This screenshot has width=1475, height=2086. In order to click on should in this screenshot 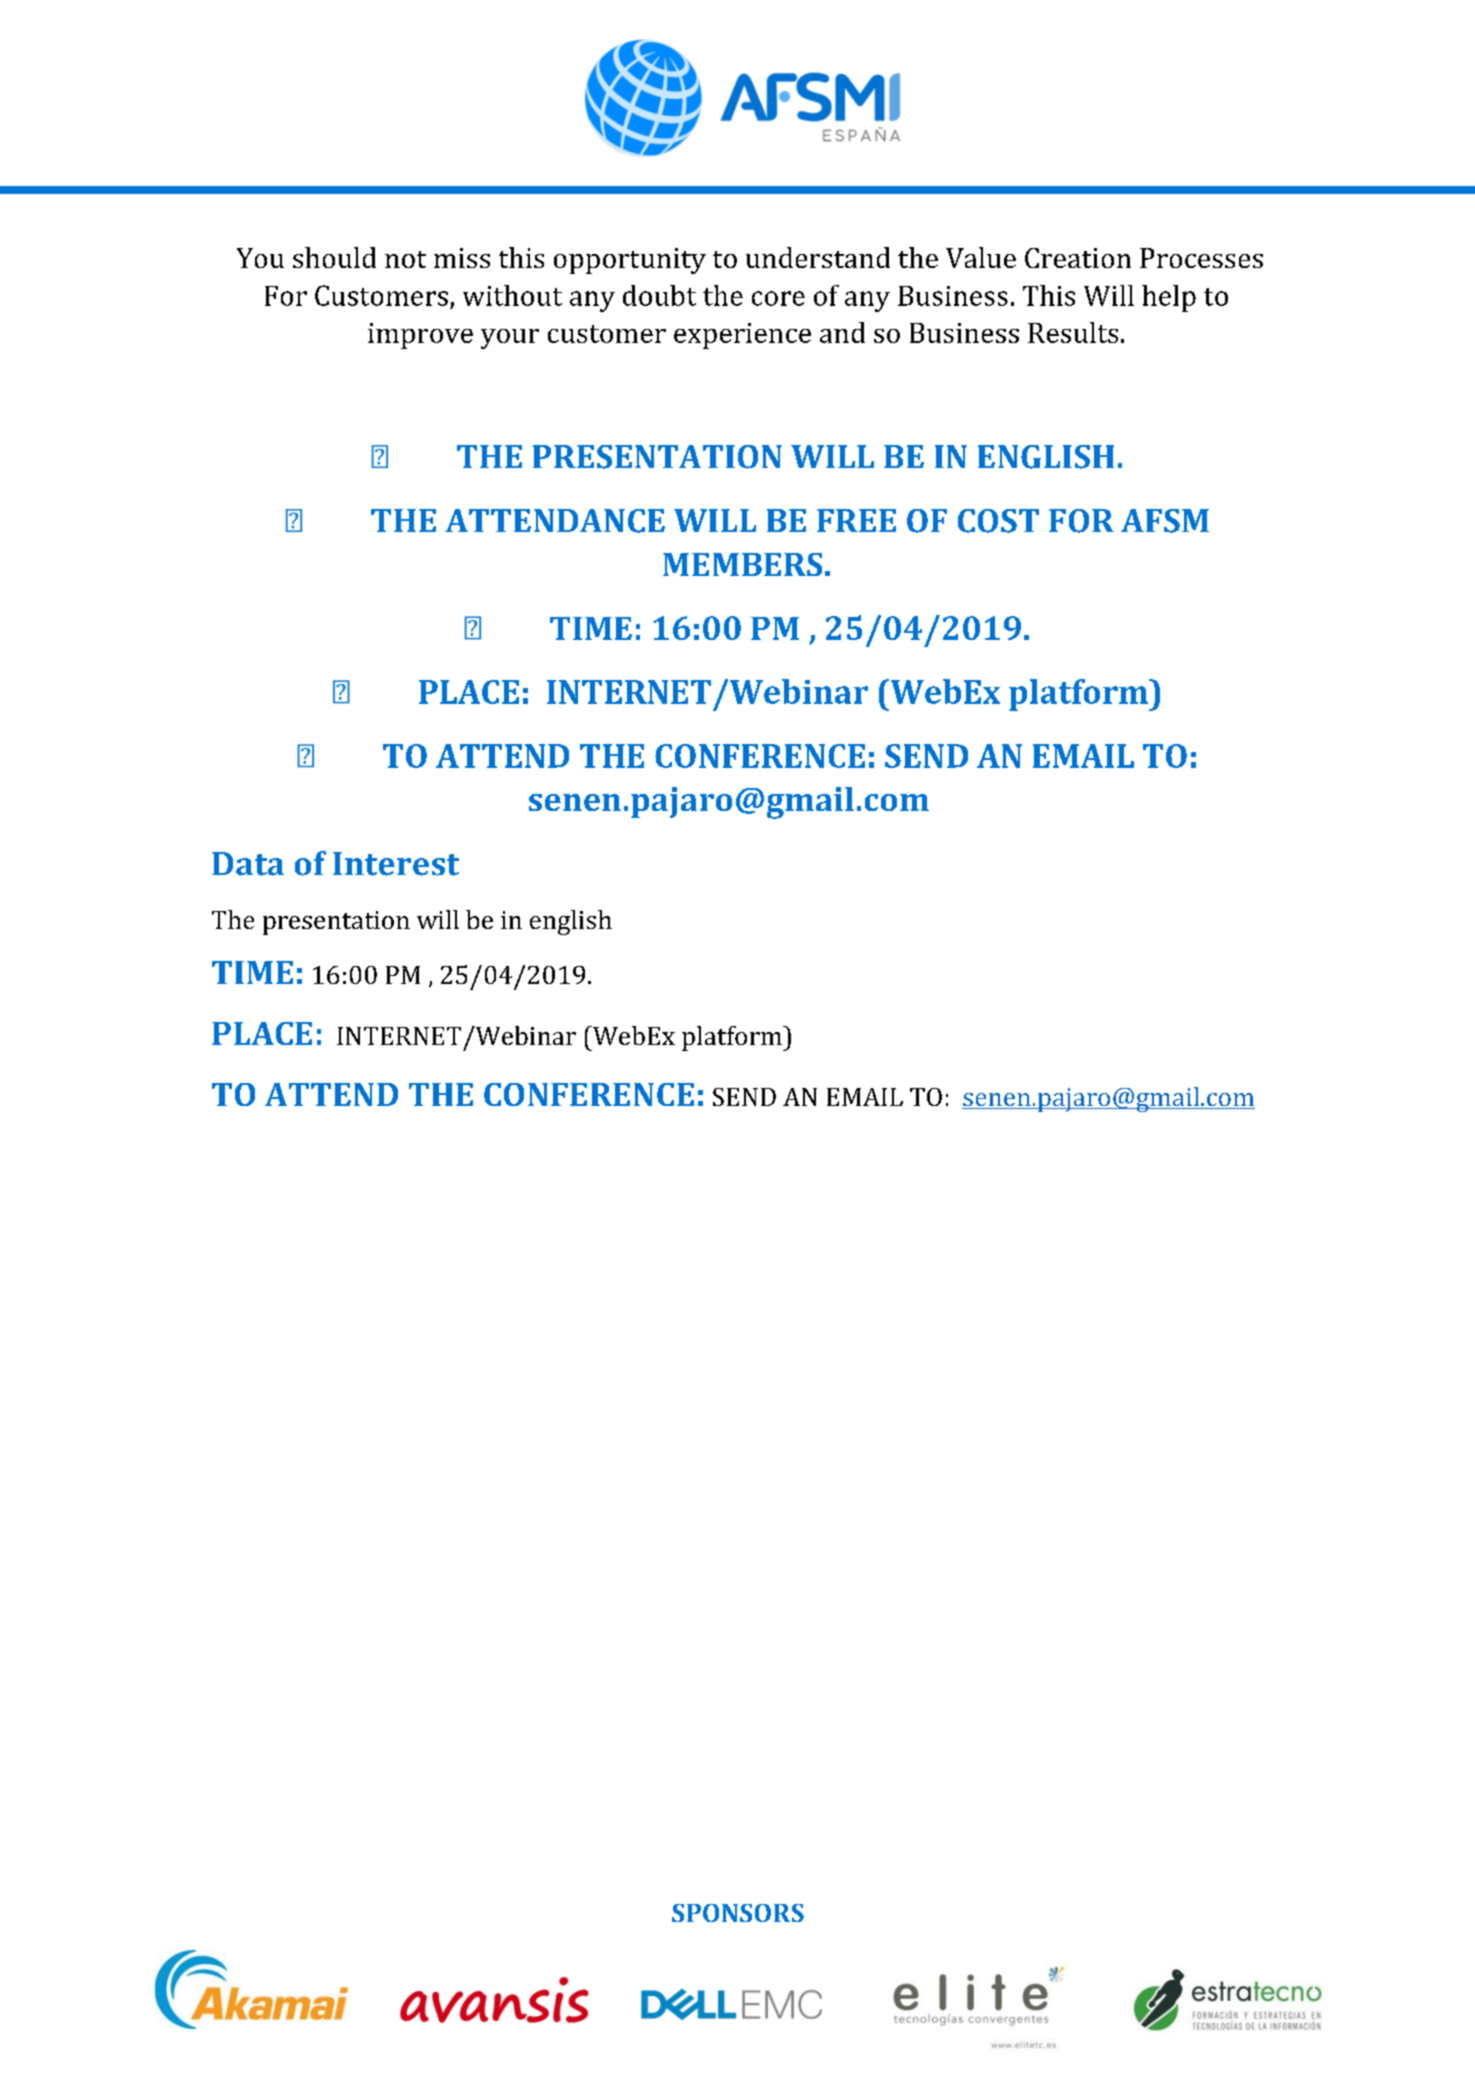, I will do `click(334, 257)`.
